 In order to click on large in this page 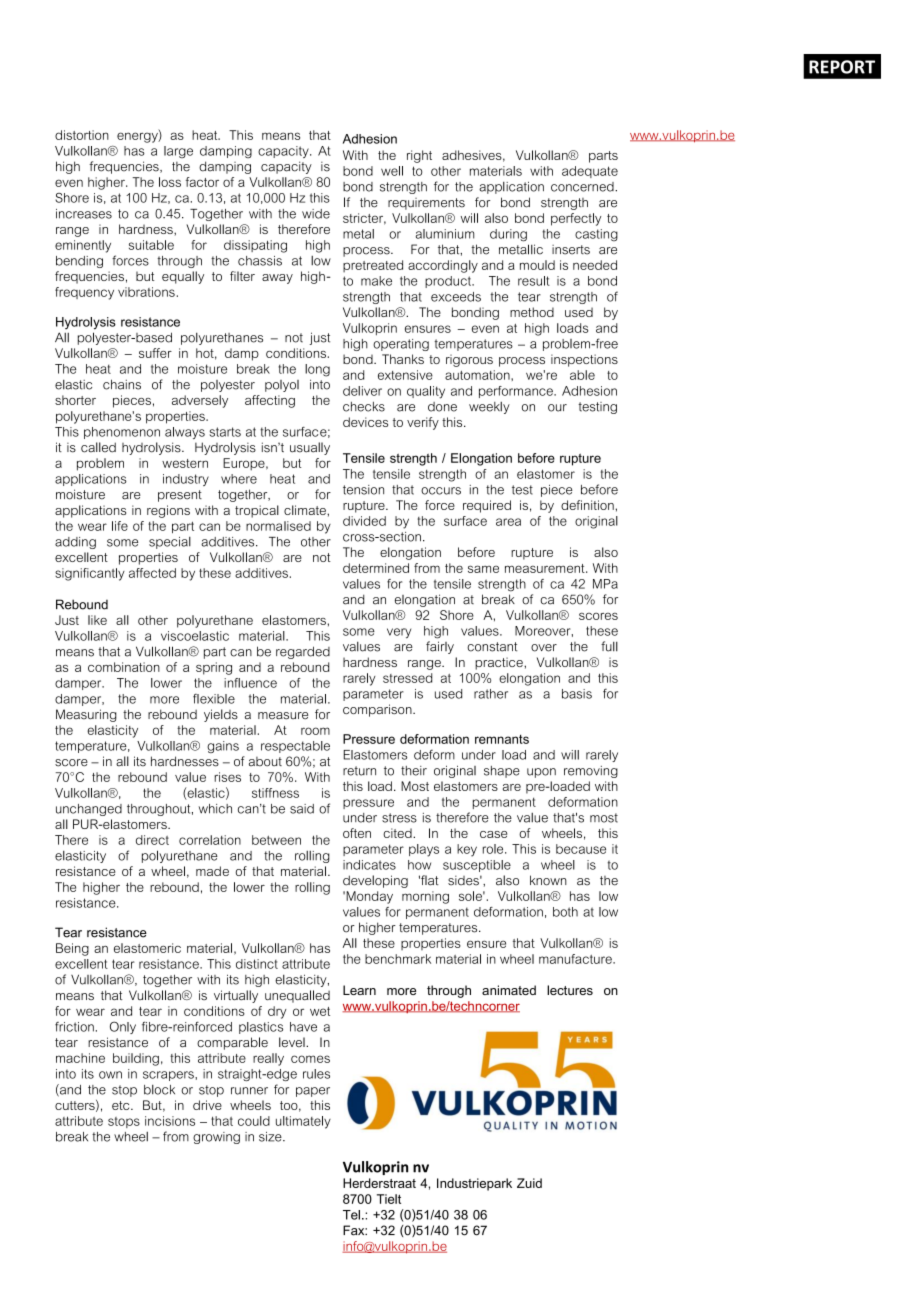, I will do `click(178, 152)`.
